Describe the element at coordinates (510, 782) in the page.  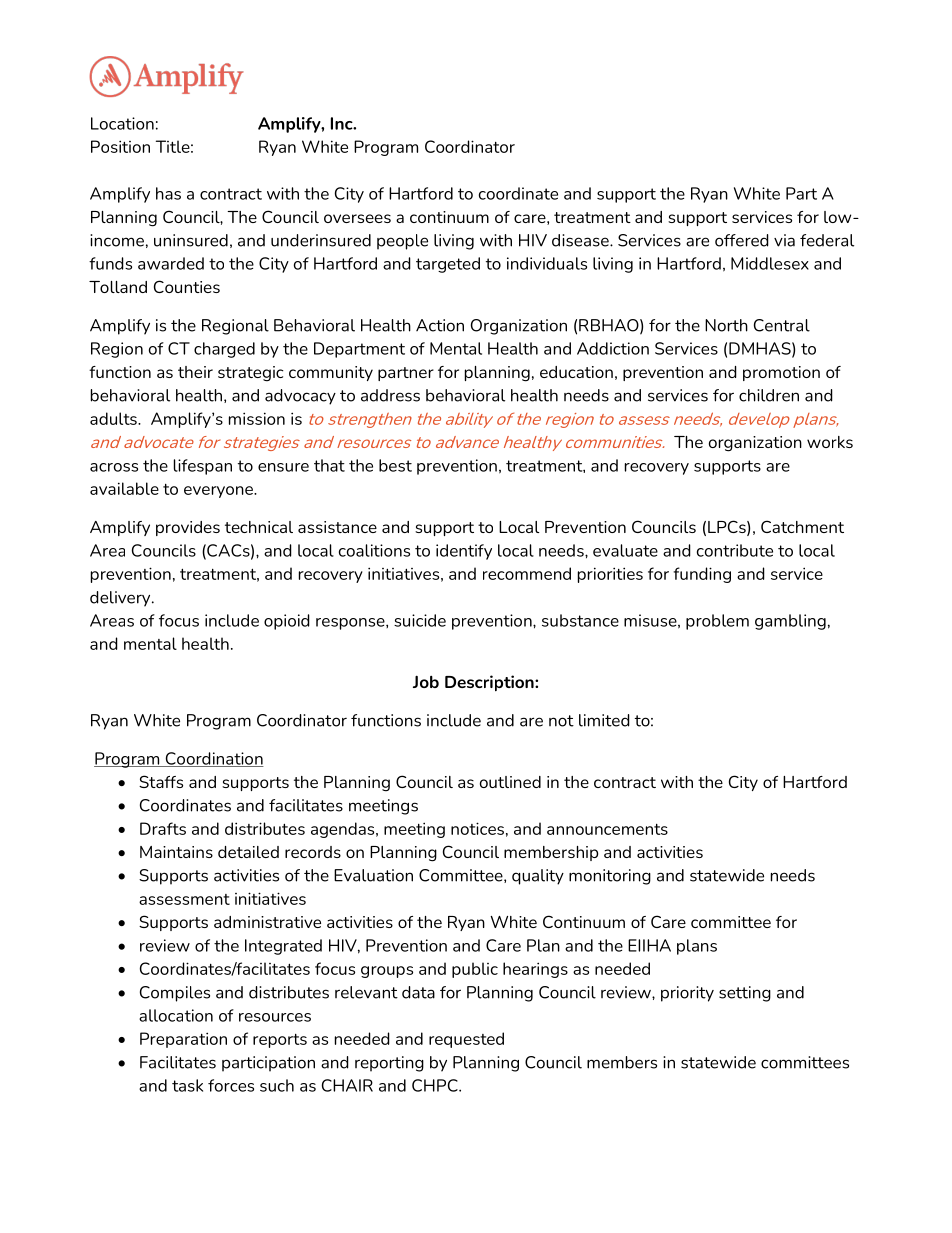
I see `outlined` at that location.
